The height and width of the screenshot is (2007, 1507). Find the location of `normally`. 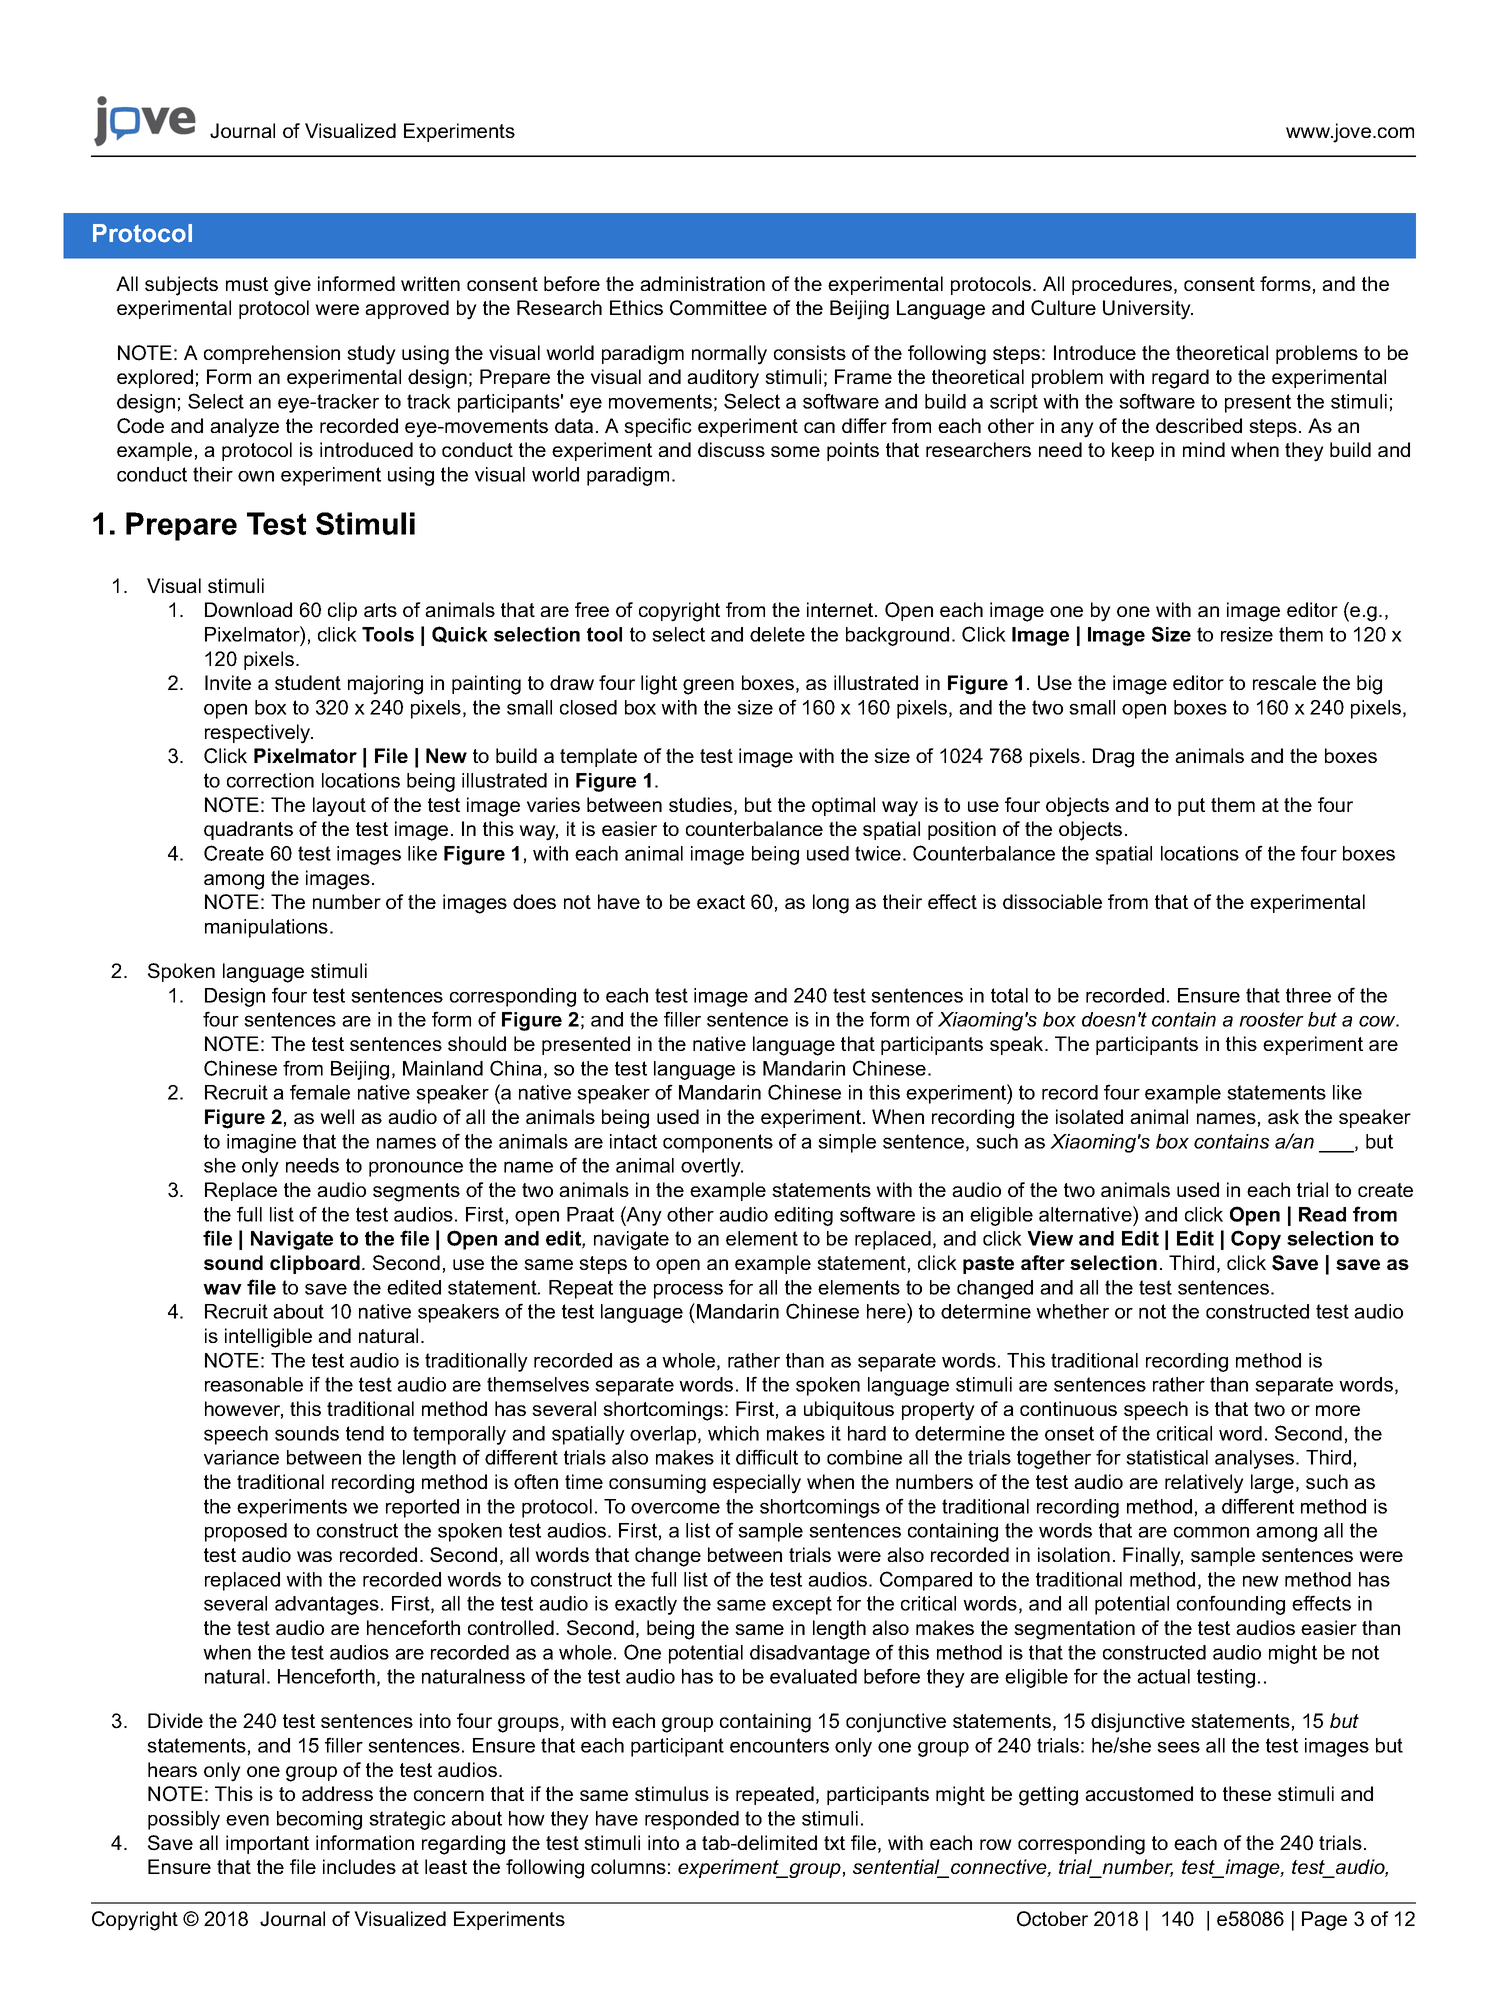

normally is located at coordinates (729, 355).
